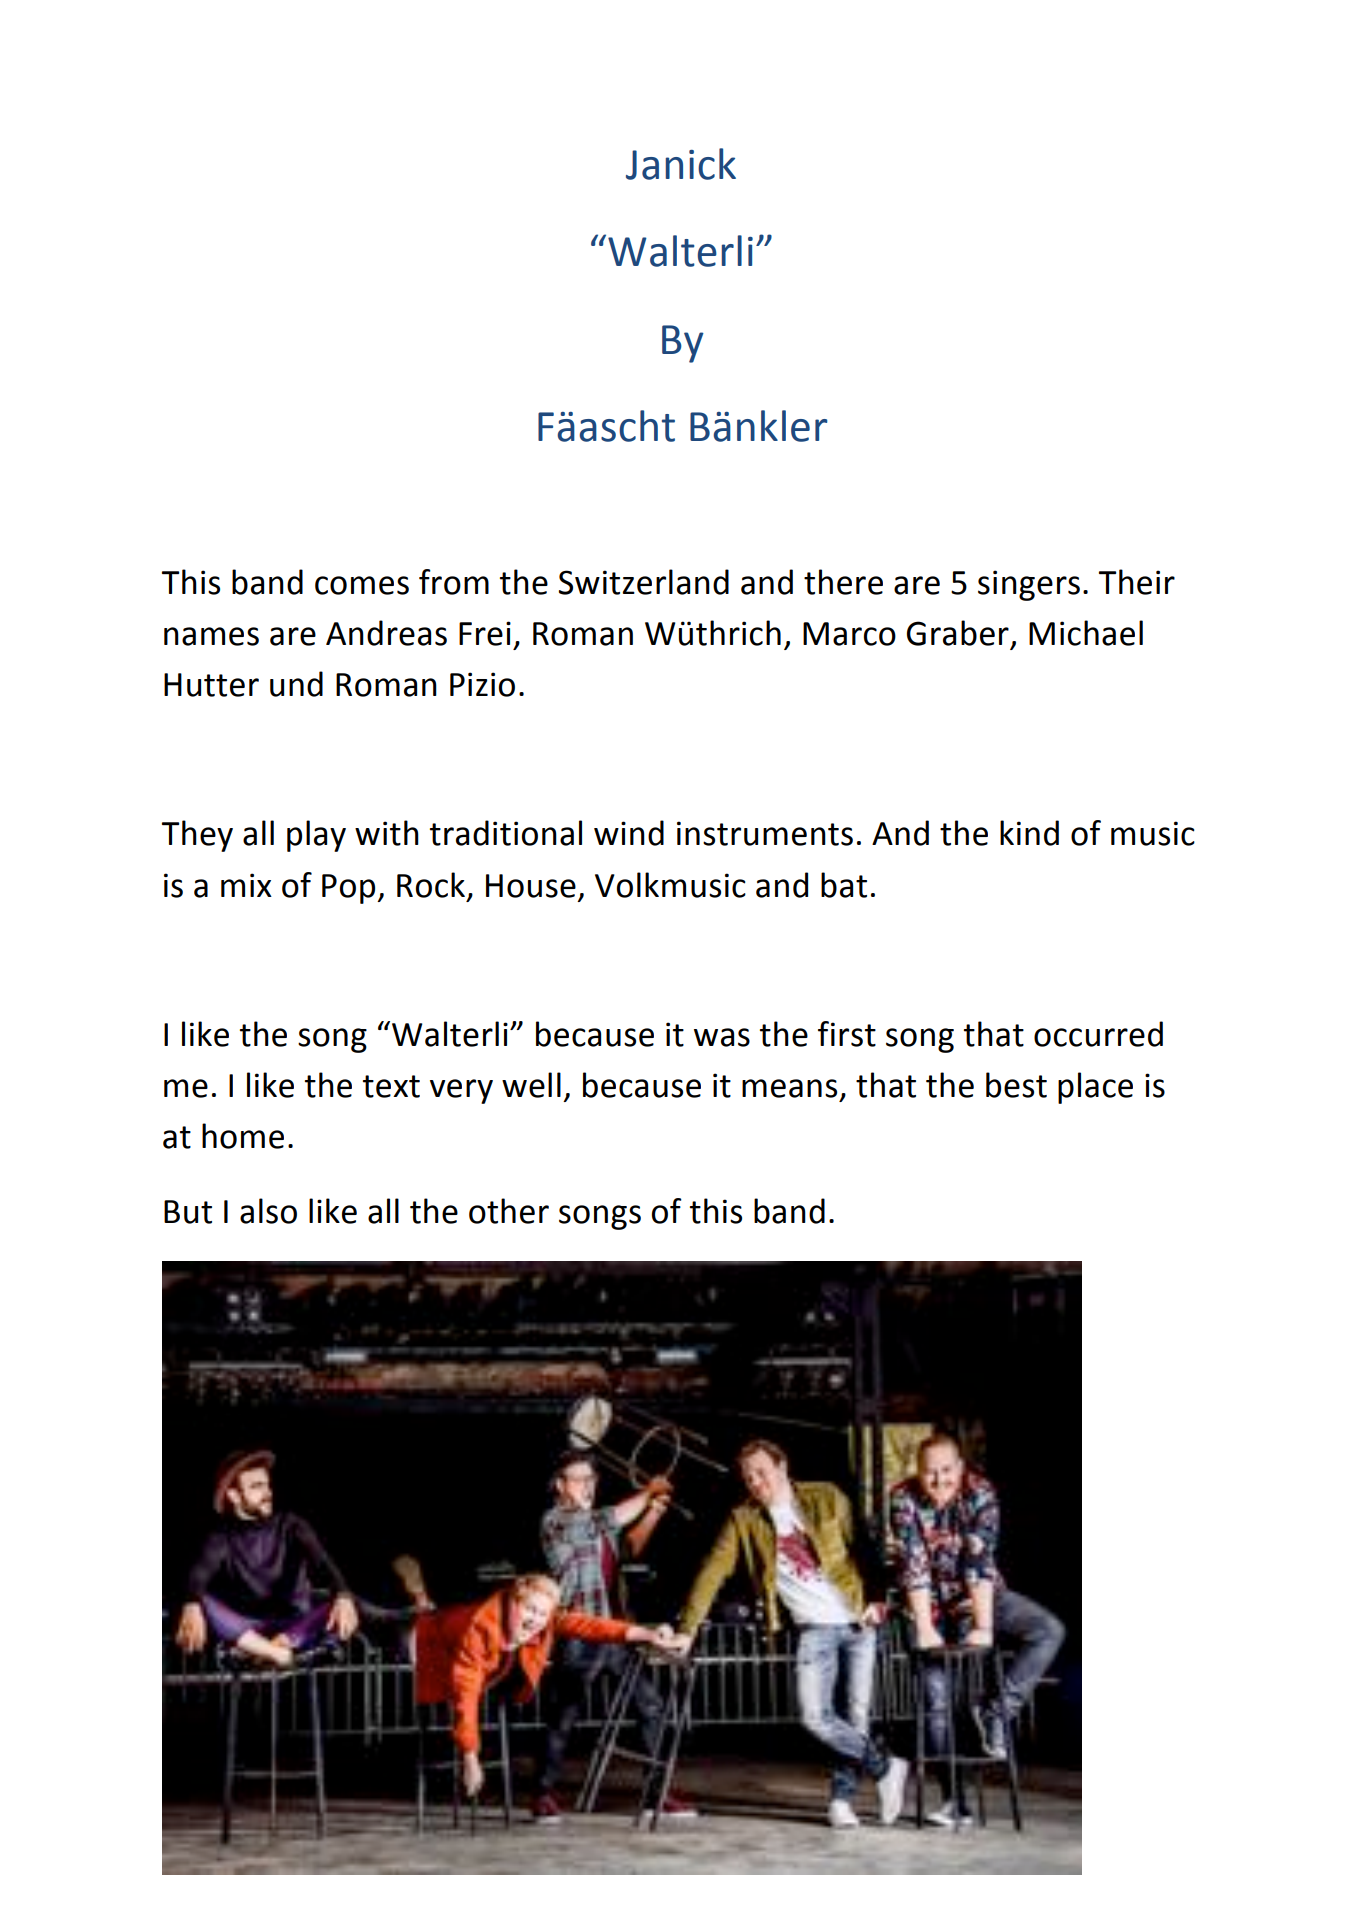 Image resolution: width=1363 pixels, height=1929 pixels. What do you see at coordinates (362, 585) in the screenshot?
I see `comes` at bounding box center [362, 585].
